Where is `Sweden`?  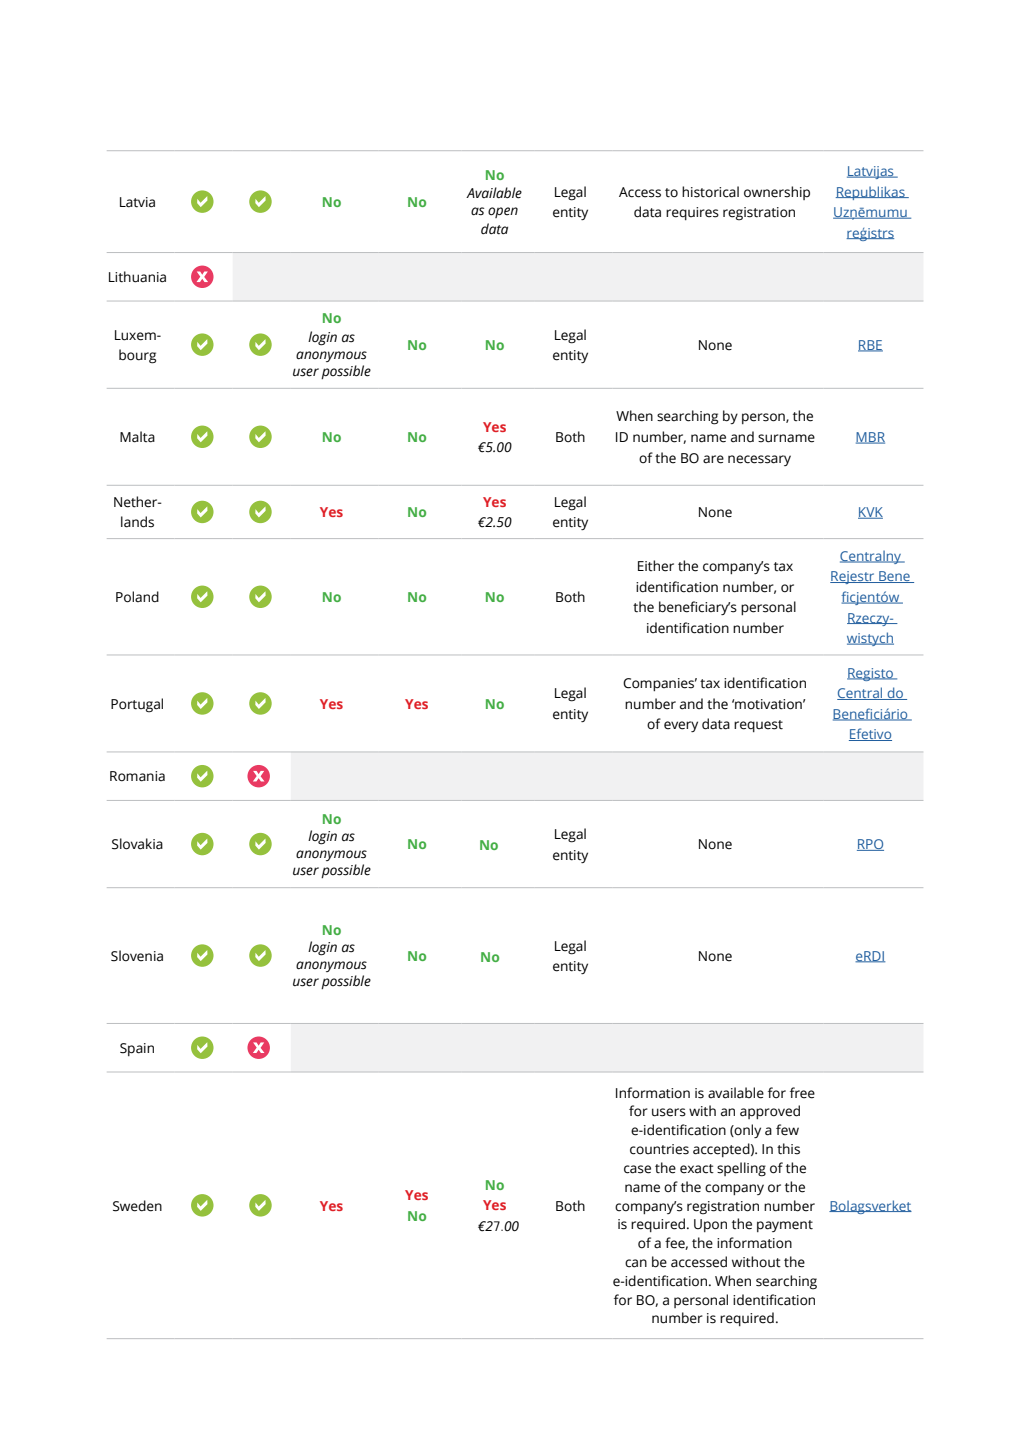
Sweden is located at coordinates (137, 1206).
